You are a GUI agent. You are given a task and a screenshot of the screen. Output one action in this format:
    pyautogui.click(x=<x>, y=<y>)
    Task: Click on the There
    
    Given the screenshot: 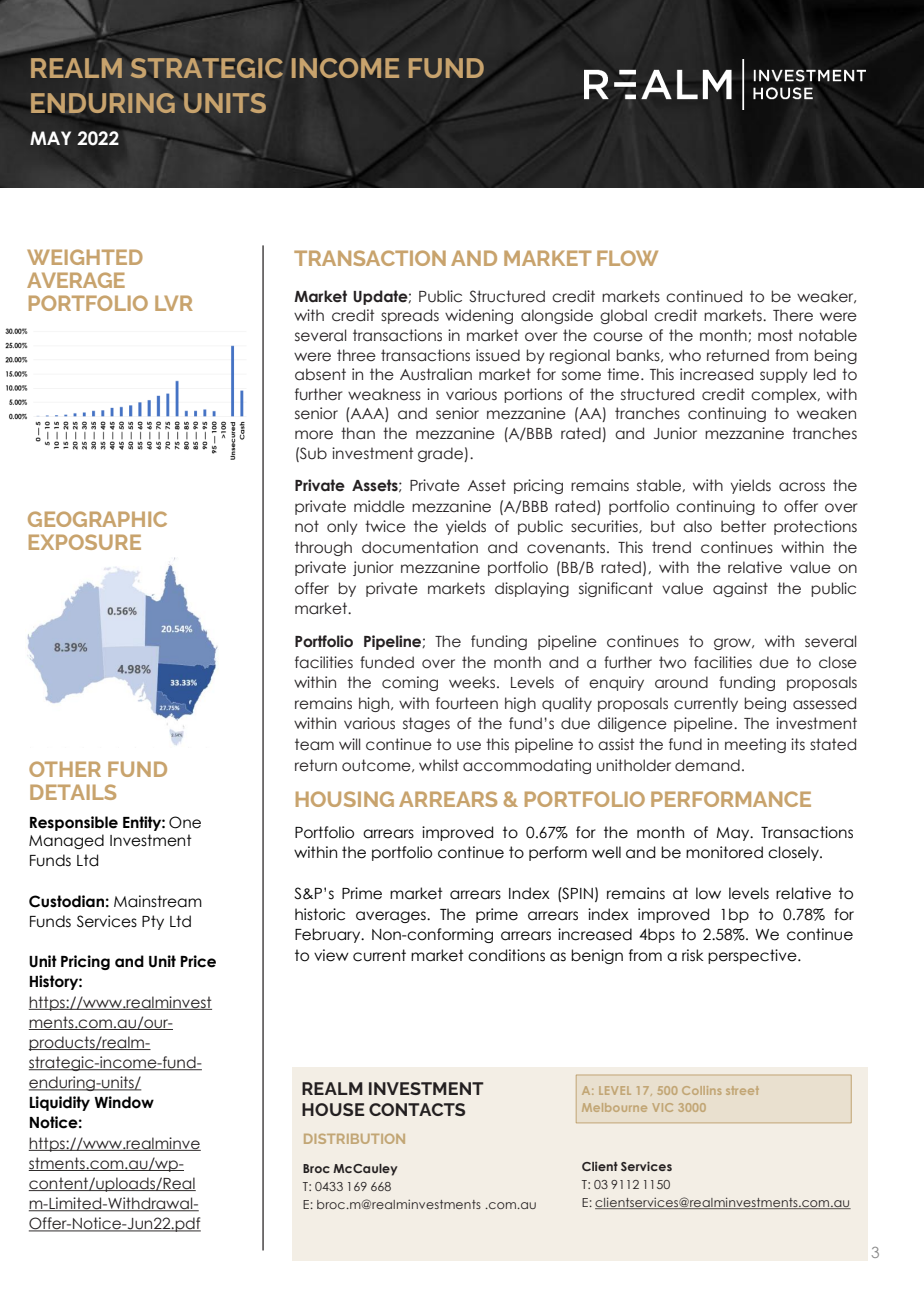 What is the action you would take?
    pyautogui.click(x=793, y=315)
